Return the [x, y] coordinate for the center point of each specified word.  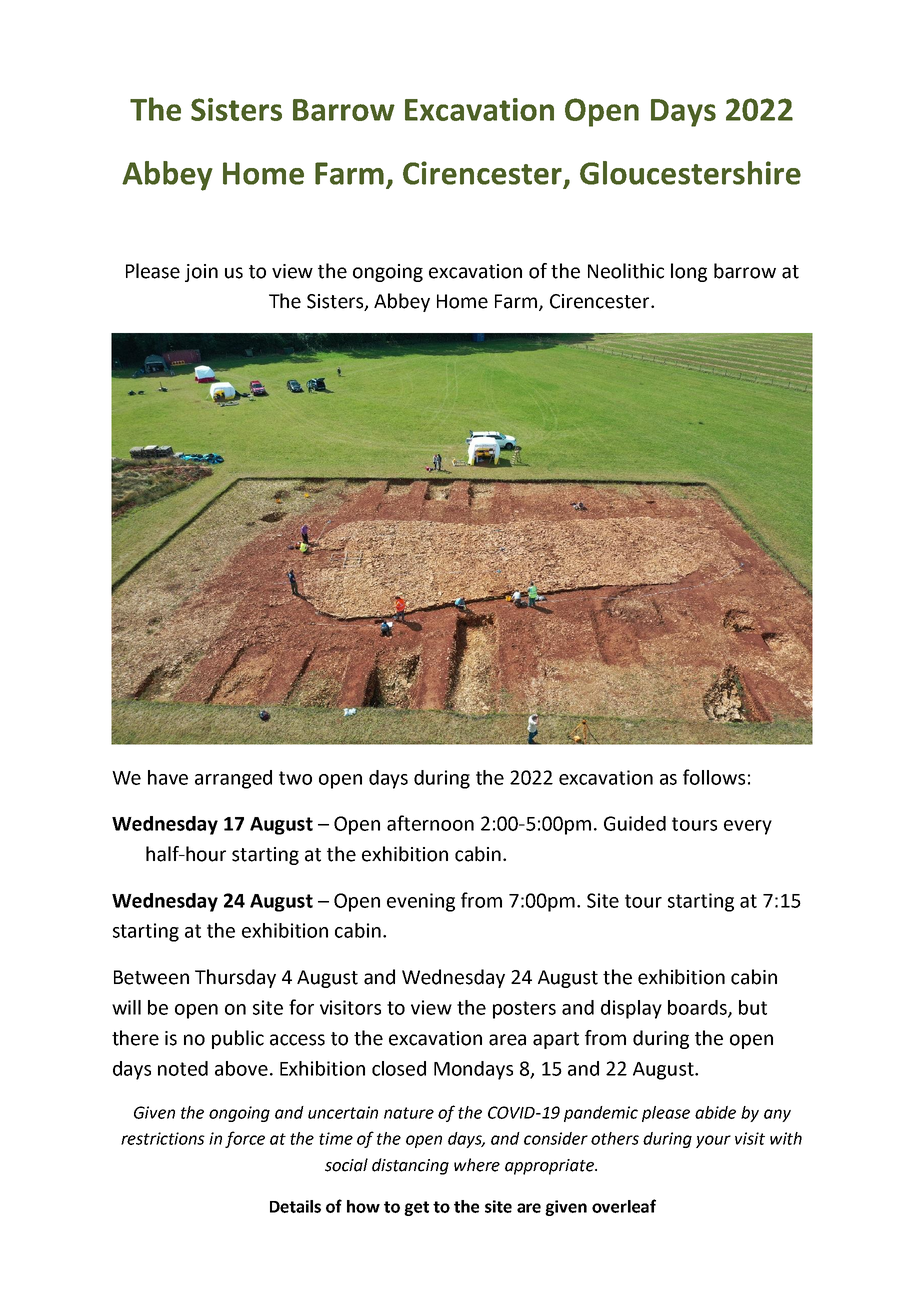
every [748, 827]
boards [698, 1008]
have [168, 777]
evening [421, 902]
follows [714, 777]
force [245, 1139]
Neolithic [626, 271]
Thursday [235, 978]
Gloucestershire [690, 173]
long [689, 272]
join [201, 273]
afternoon [430, 823]
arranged [233, 779]
